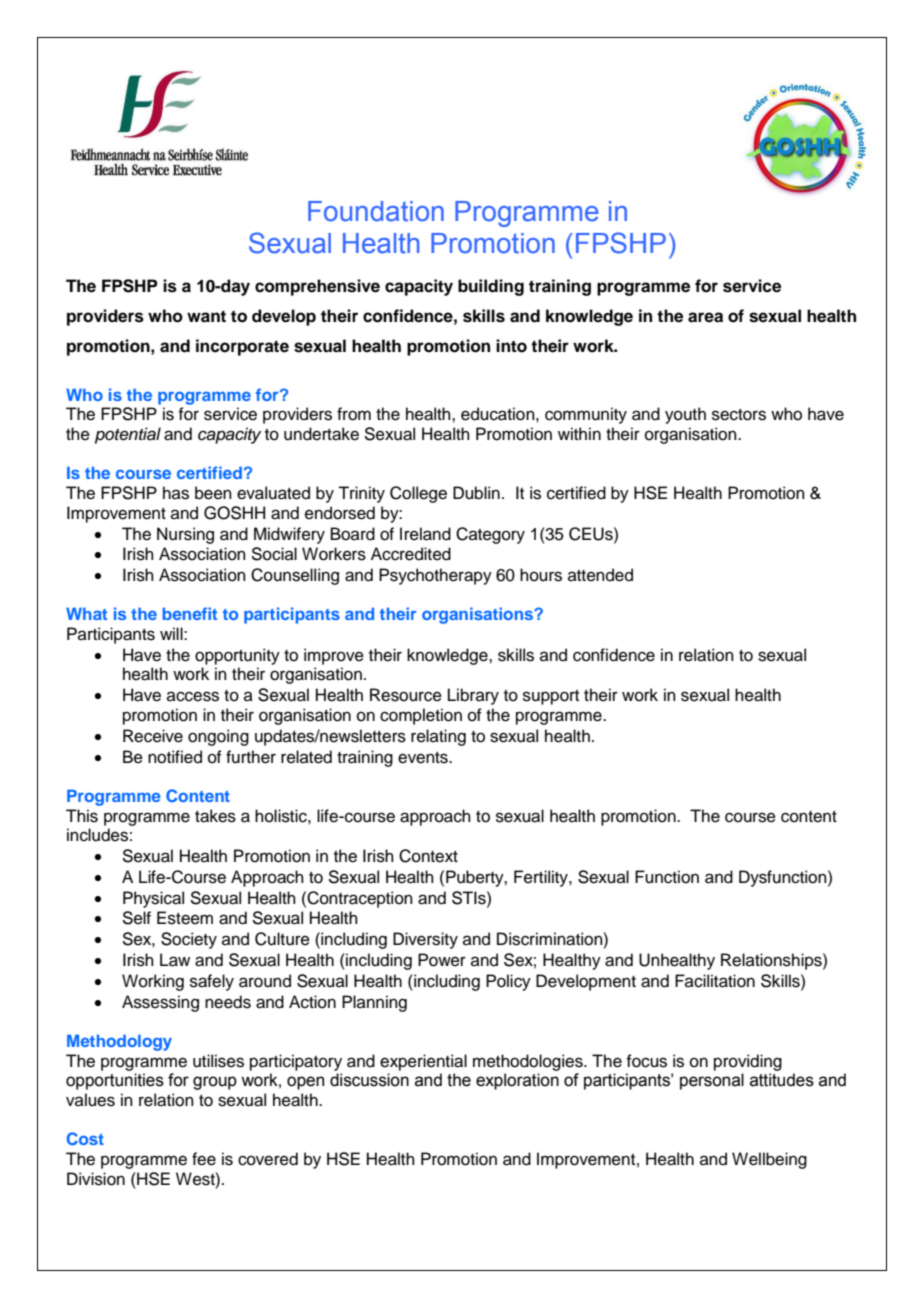 The image size is (924, 1308). I want to click on Diversity, so click(425, 940).
